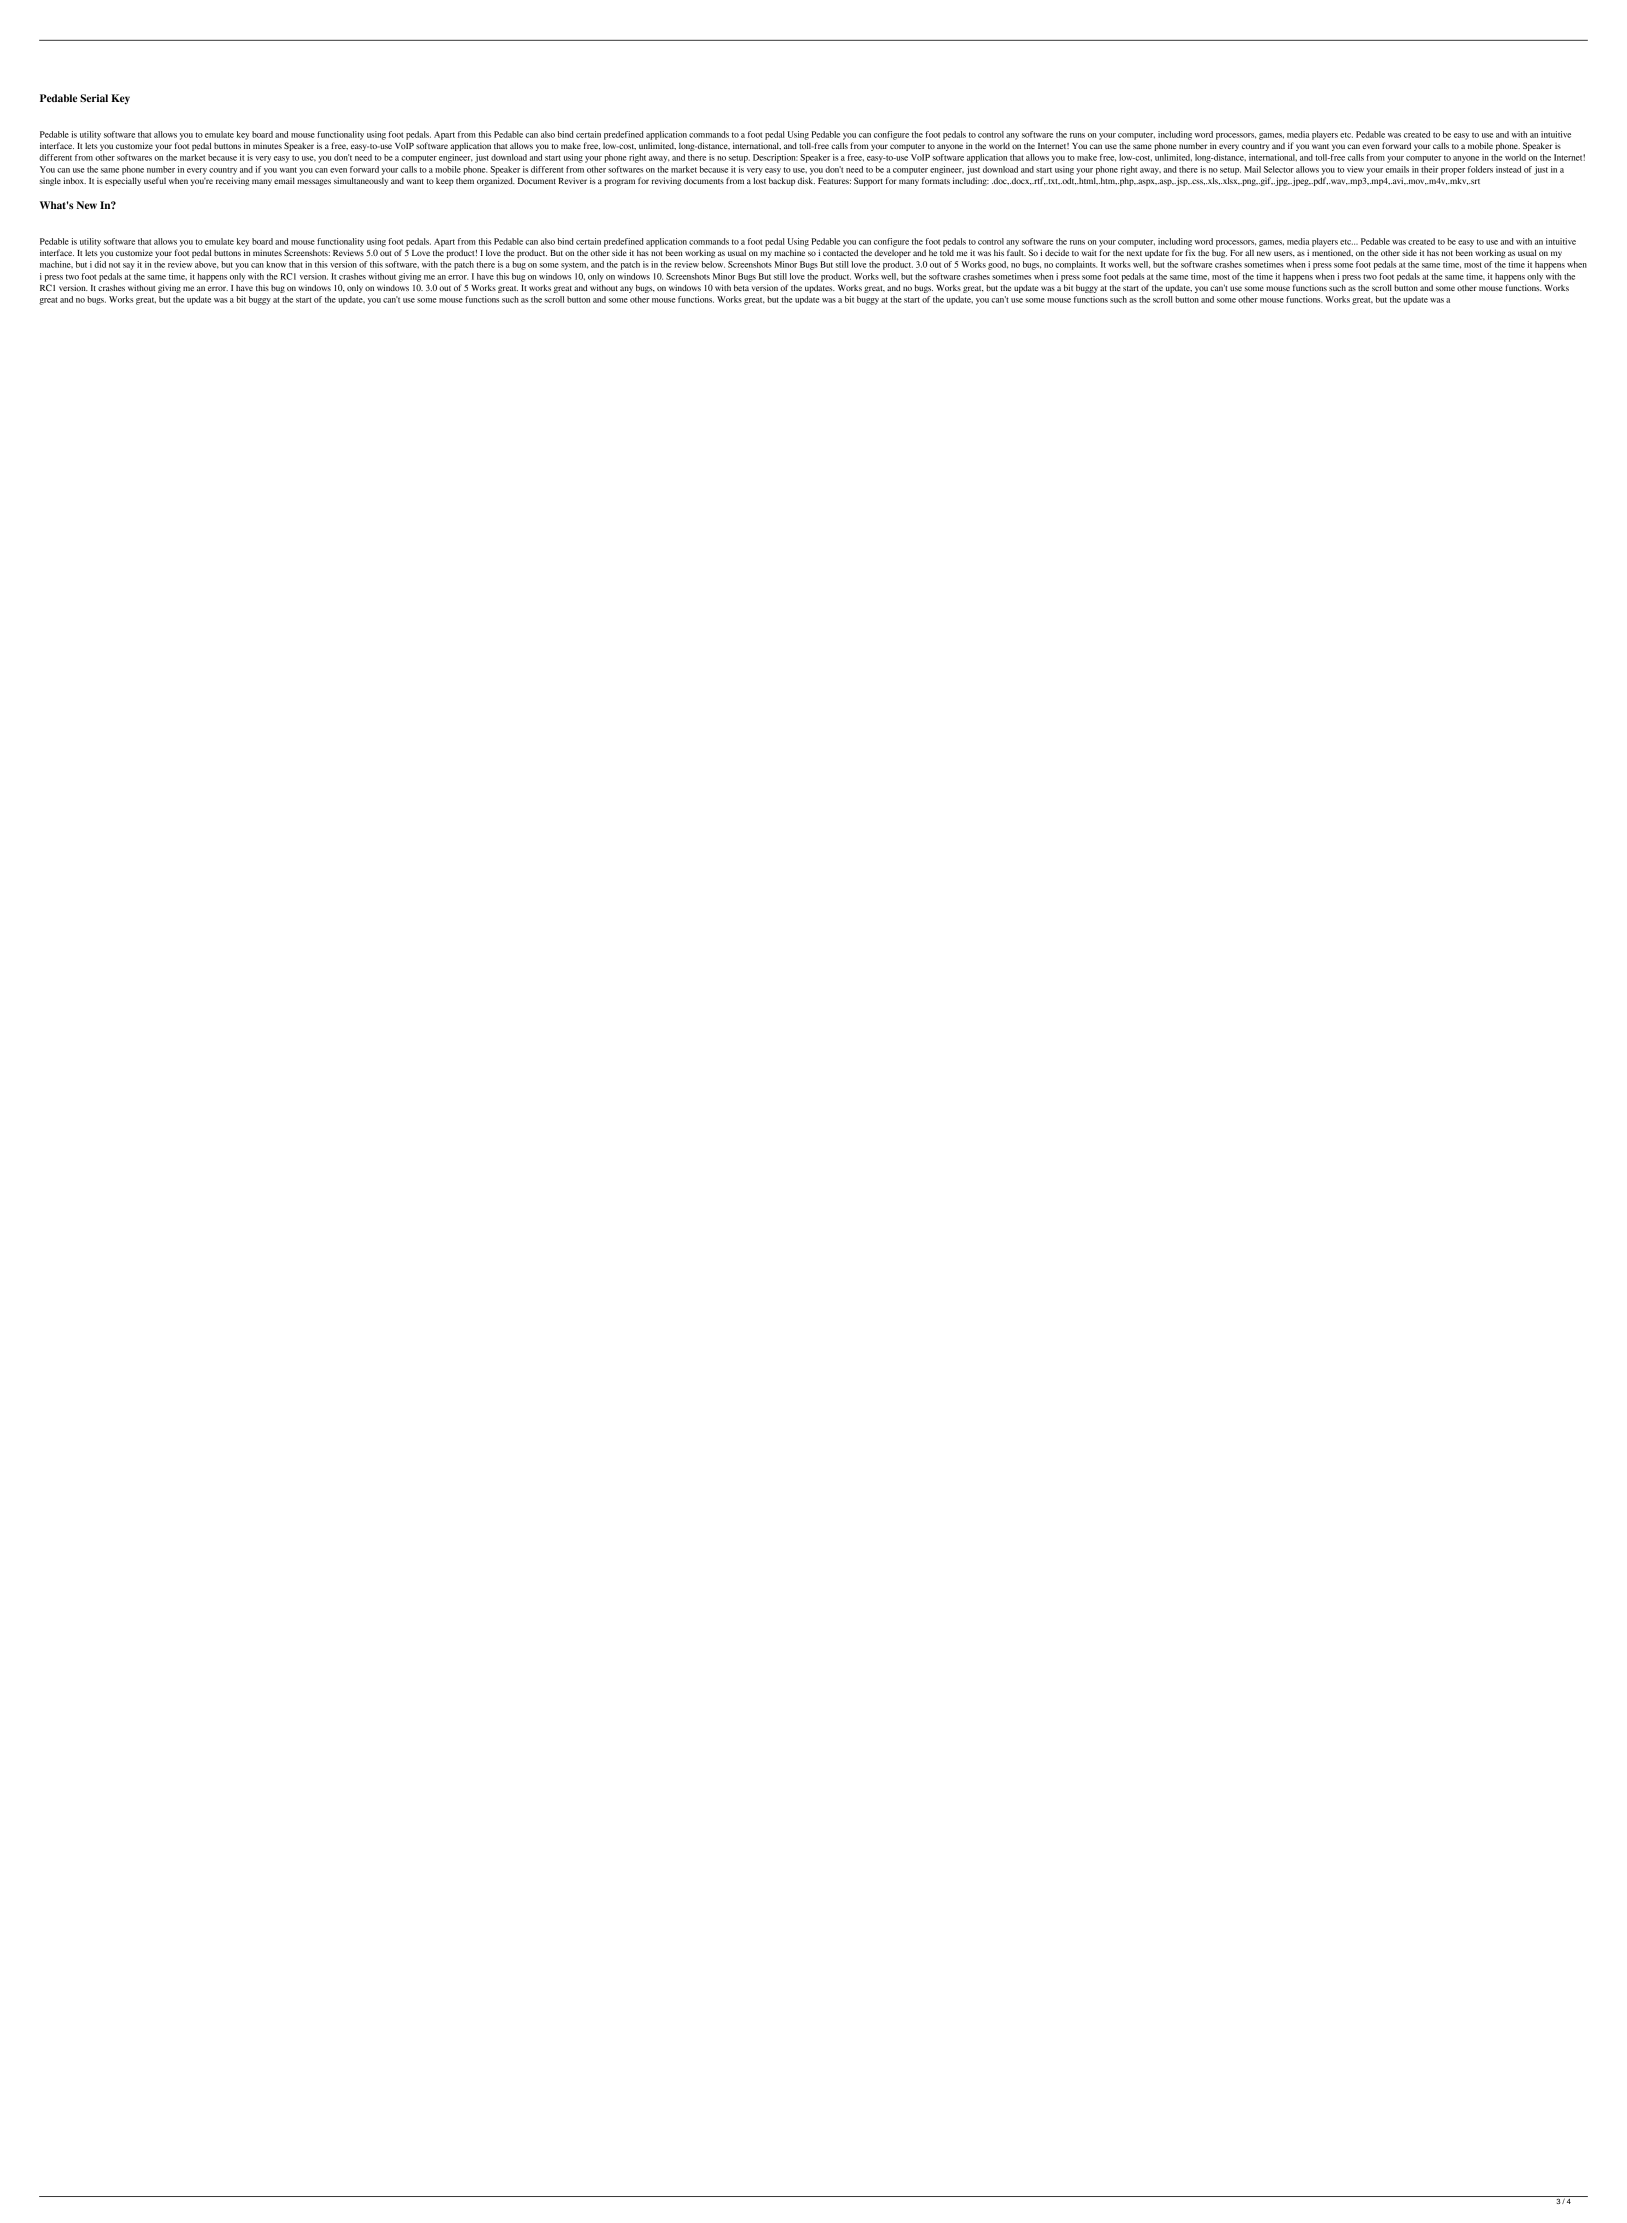 The image size is (1627, 2223). Describe the element at coordinates (759, 180) in the image. I see `lost` at that location.
